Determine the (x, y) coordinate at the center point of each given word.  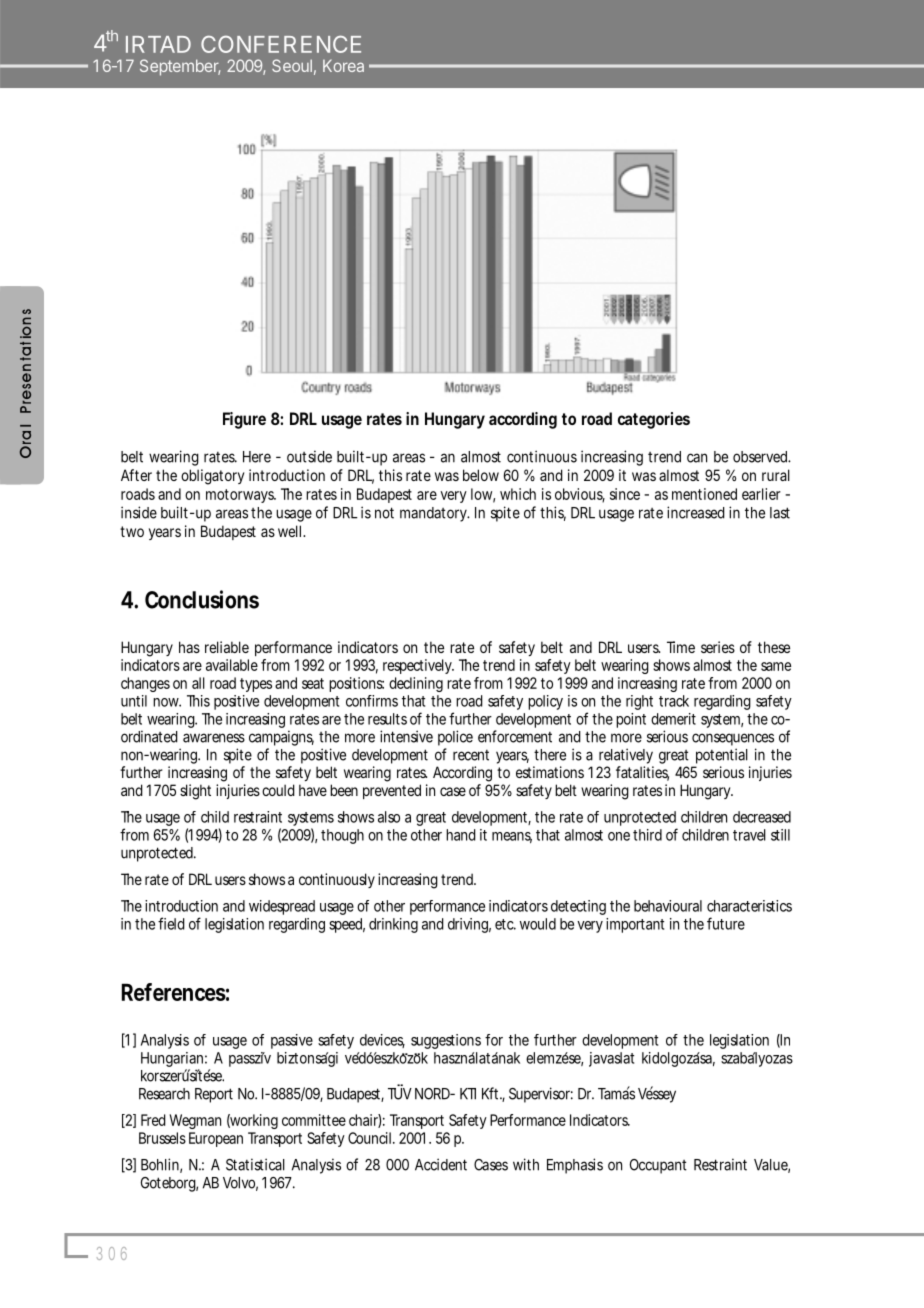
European (216, 1139)
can (697, 458)
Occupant (658, 1166)
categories (654, 420)
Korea (343, 65)
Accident (441, 1164)
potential (722, 756)
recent (471, 755)
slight (195, 792)
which (518, 494)
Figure (244, 420)
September (180, 67)
